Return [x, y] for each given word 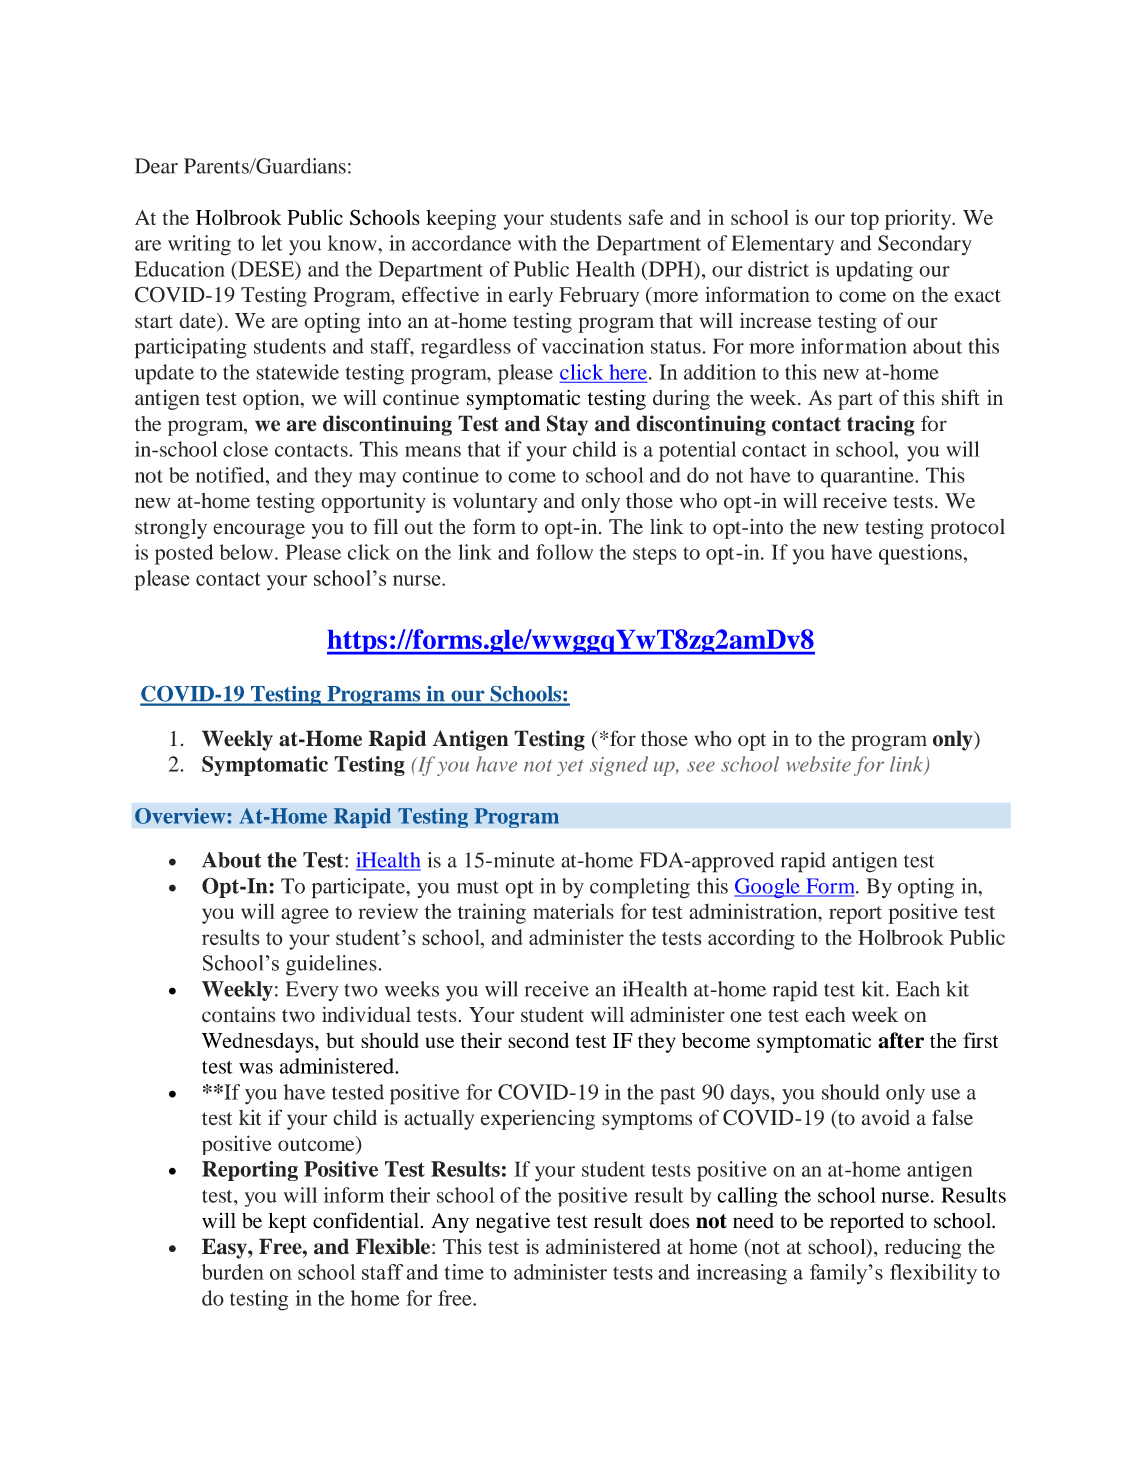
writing [199, 245]
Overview [181, 816]
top [864, 221]
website [818, 764]
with [537, 243]
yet [570, 767]
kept [287, 1223]
